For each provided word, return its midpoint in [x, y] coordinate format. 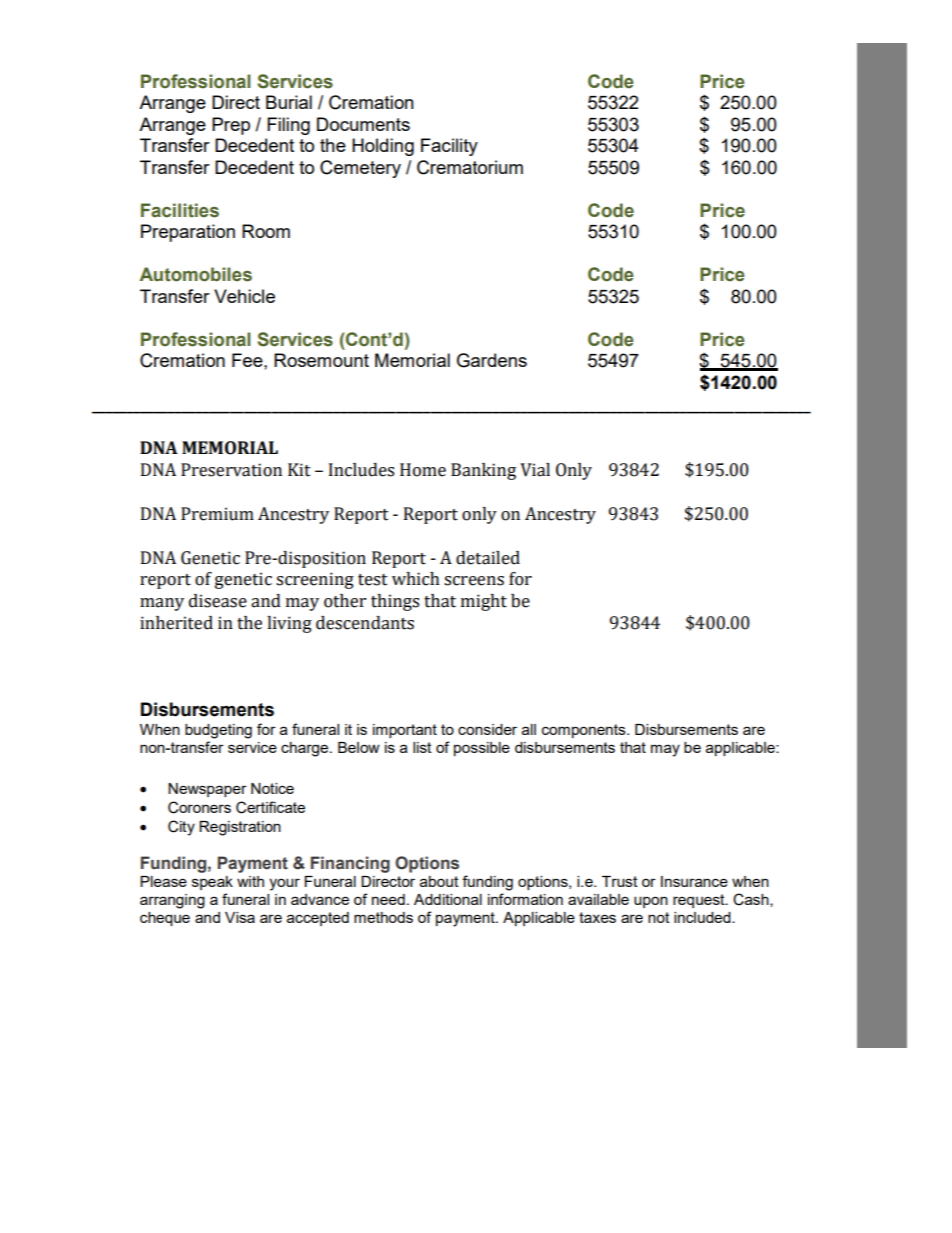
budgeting [218, 731]
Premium [217, 514]
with [250, 881]
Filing [288, 126]
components [585, 731]
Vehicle [244, 296]
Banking [483, 471]
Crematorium [470, 167]
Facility [449, 147]
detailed [488, 558]
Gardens [492, 360]
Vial [535, 470]
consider [487, 729]
